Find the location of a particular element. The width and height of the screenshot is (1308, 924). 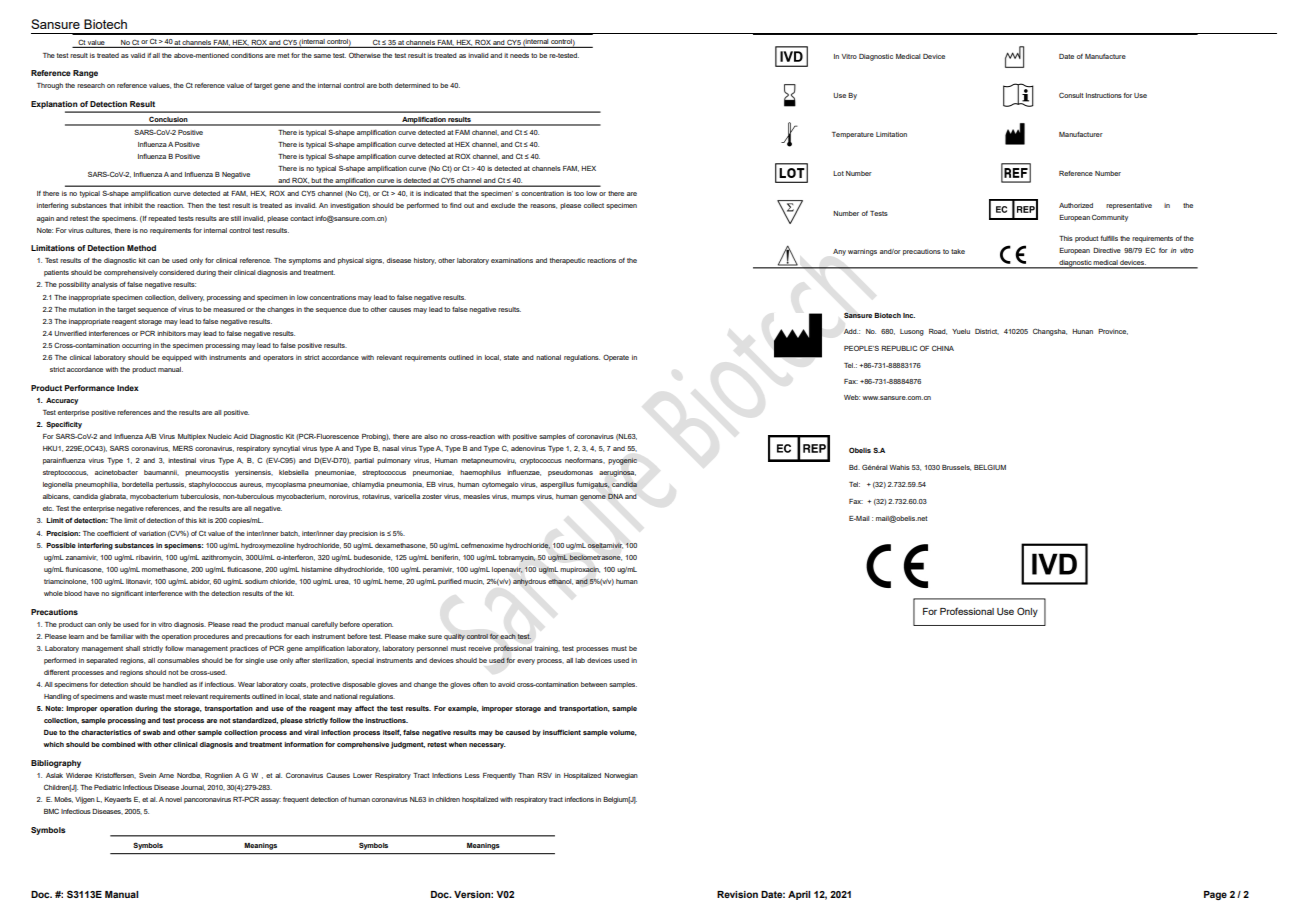

aeruginosa is located at coordinates (617, 473).
